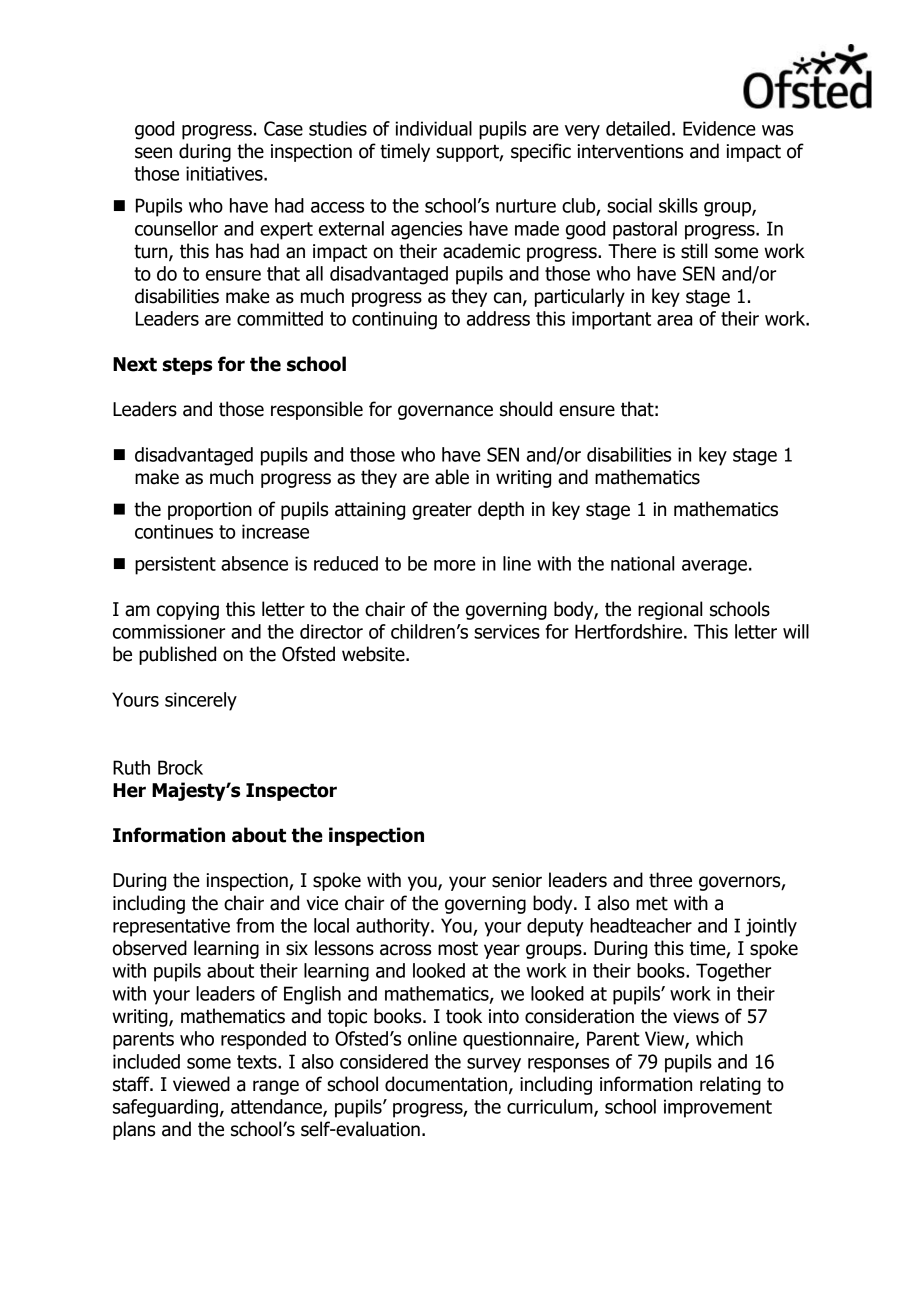 This screenshot has height=1310, width=924. Describe the element at coordinates (719, 128) in the screenshot. I see `Evidence` at that location.
